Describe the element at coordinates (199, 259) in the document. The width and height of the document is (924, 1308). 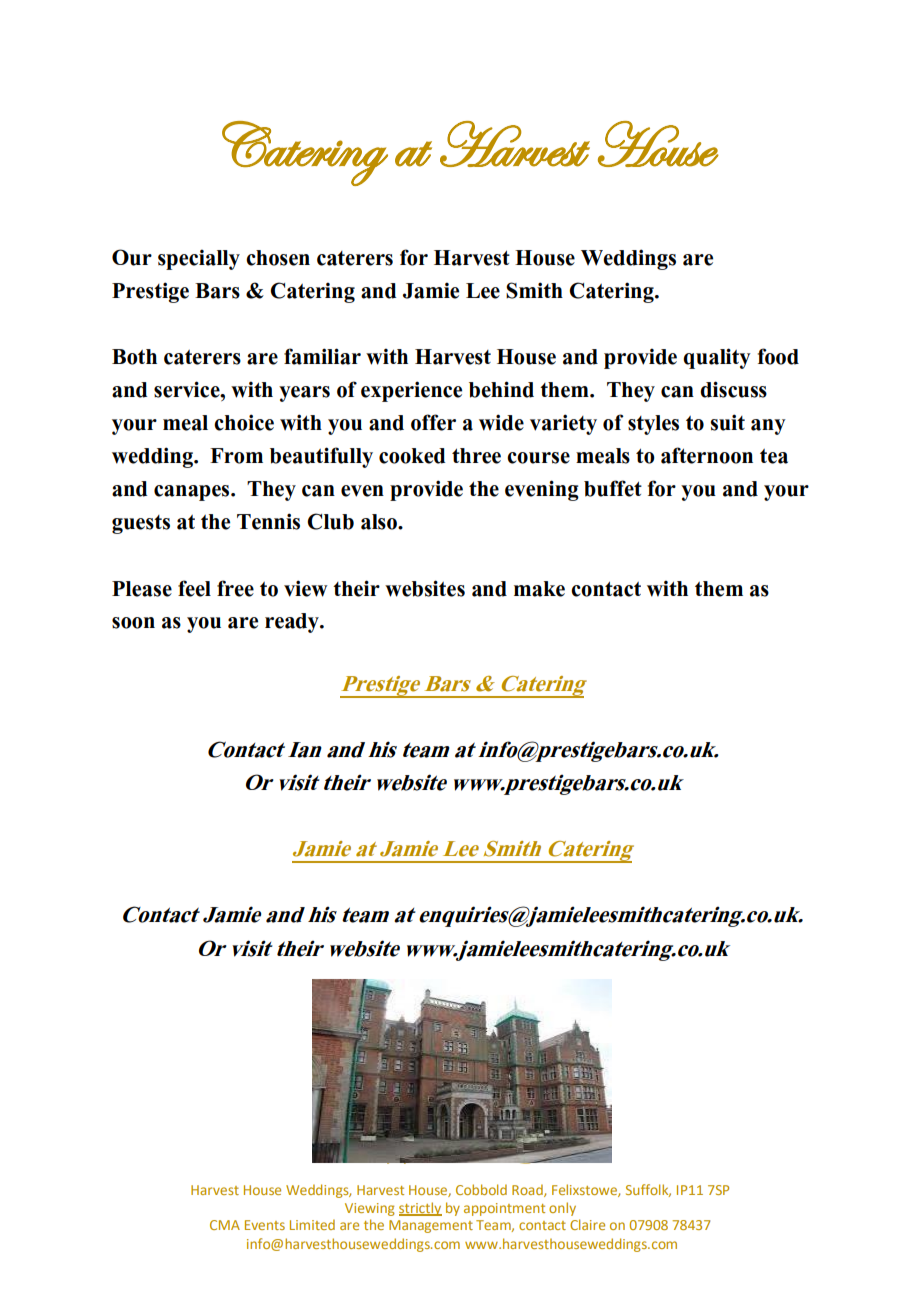
I see `specially` at that location.
